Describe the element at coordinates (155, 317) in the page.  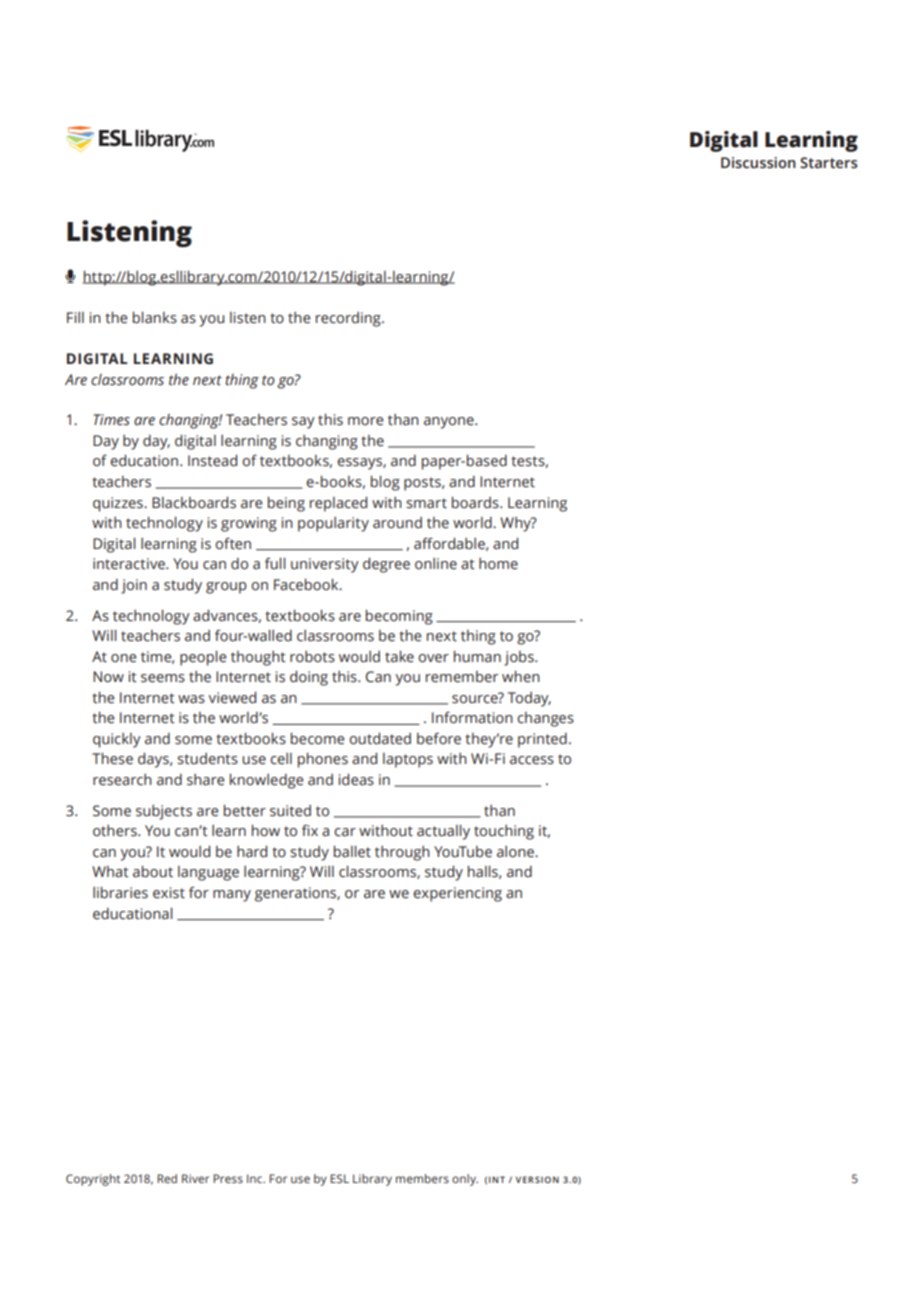
I see `blanks` at that location.
